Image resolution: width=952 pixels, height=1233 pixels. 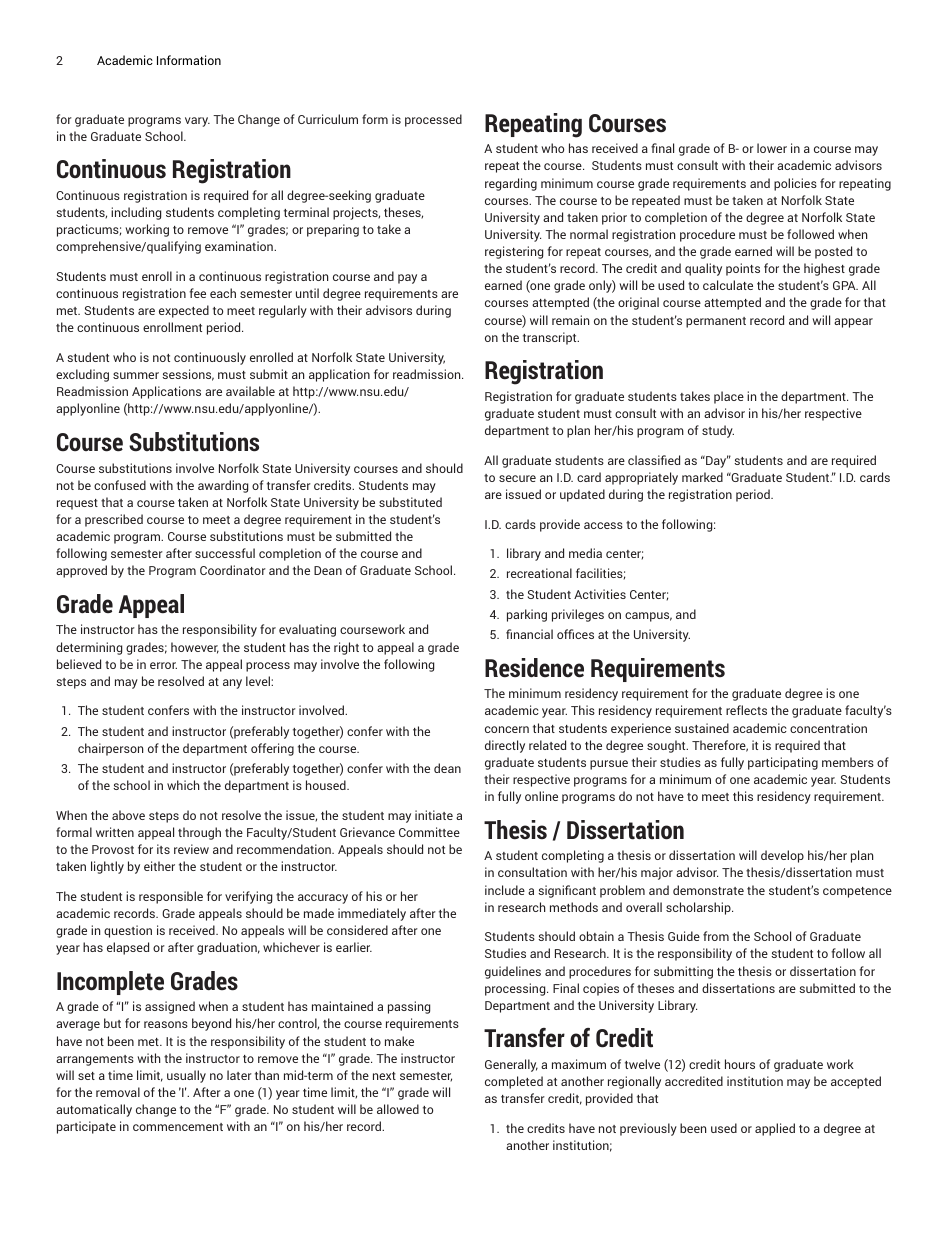 I want to click on substituted, so click(x=410, y=502).
